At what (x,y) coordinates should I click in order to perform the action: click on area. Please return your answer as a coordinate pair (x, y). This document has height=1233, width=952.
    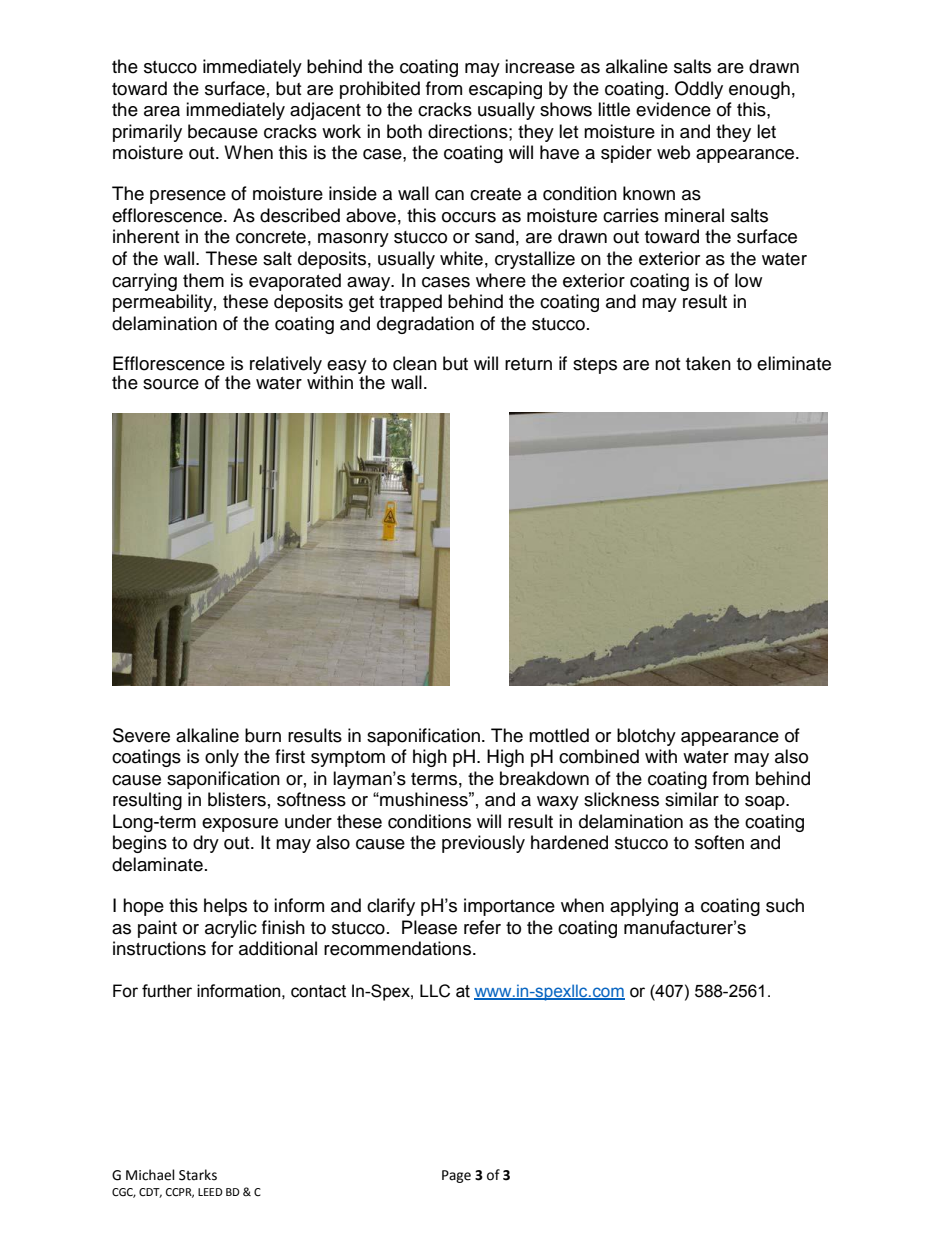
    Looking at the image, I should click on (162, 111).
